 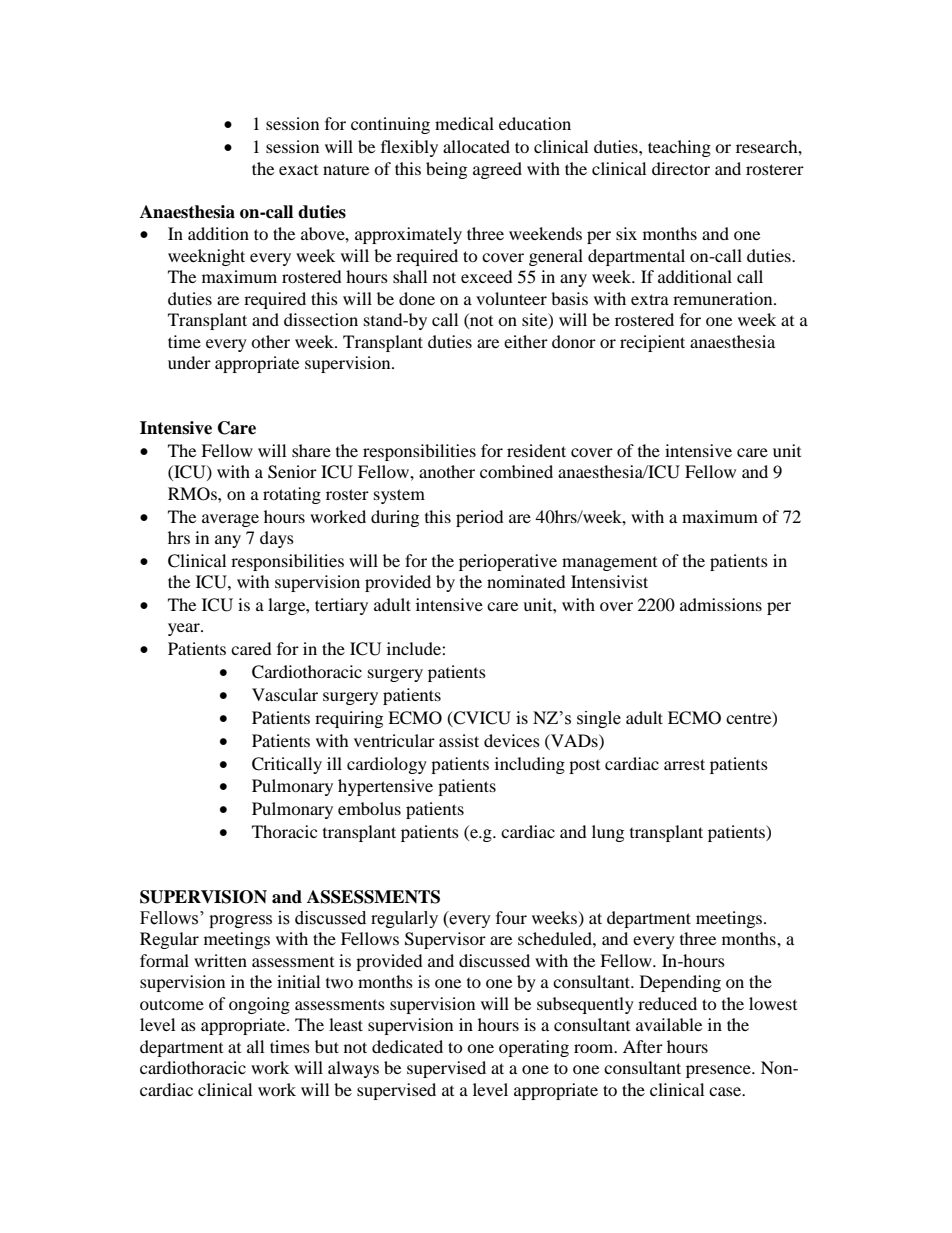 I want to click on arrest, so click(x=684, y=764).
